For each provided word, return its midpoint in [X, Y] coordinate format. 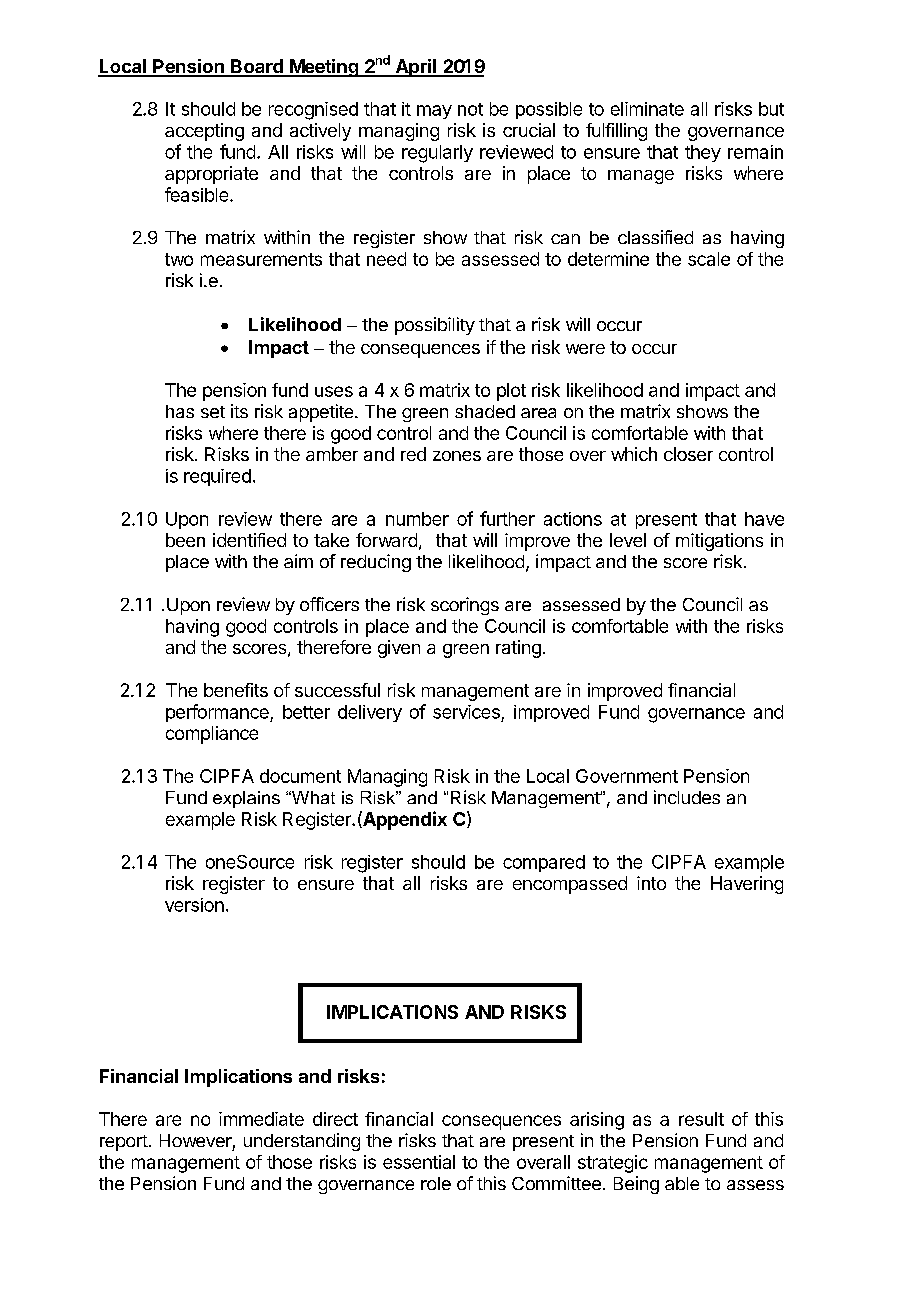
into [651, 883]
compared [544, 863]
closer [688, 454]
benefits [236, 690]
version [194, 905]
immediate [261, 1119]
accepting [204, 132]
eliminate [647, 109]
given [399, 649]
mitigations [719, 542]
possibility [435, 326]
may [434, 112]
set [213, 412]
